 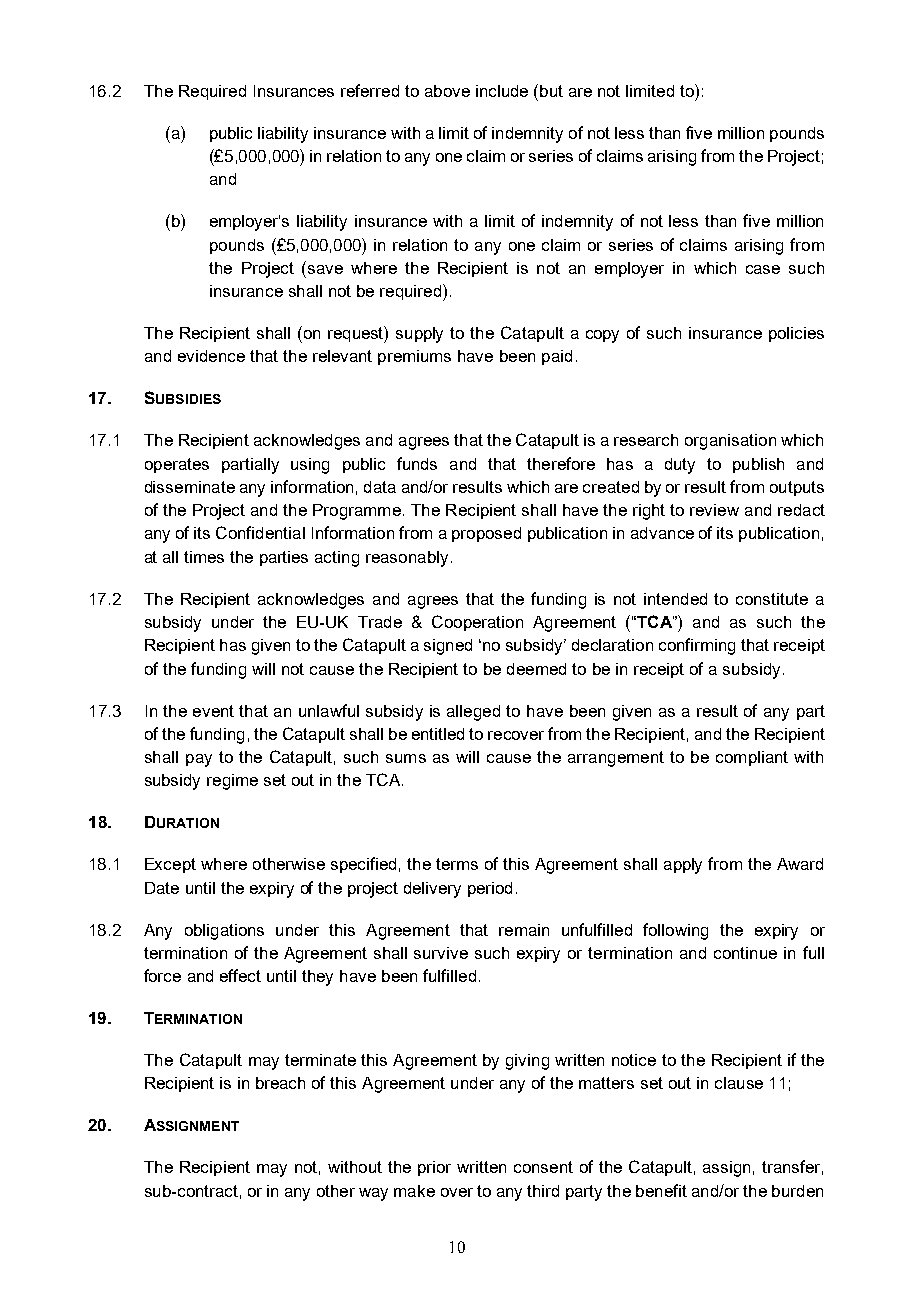 What do you see at coordinates (477, 623) in the document?
I see `Cooperation` at bounding box center [477, 623].
